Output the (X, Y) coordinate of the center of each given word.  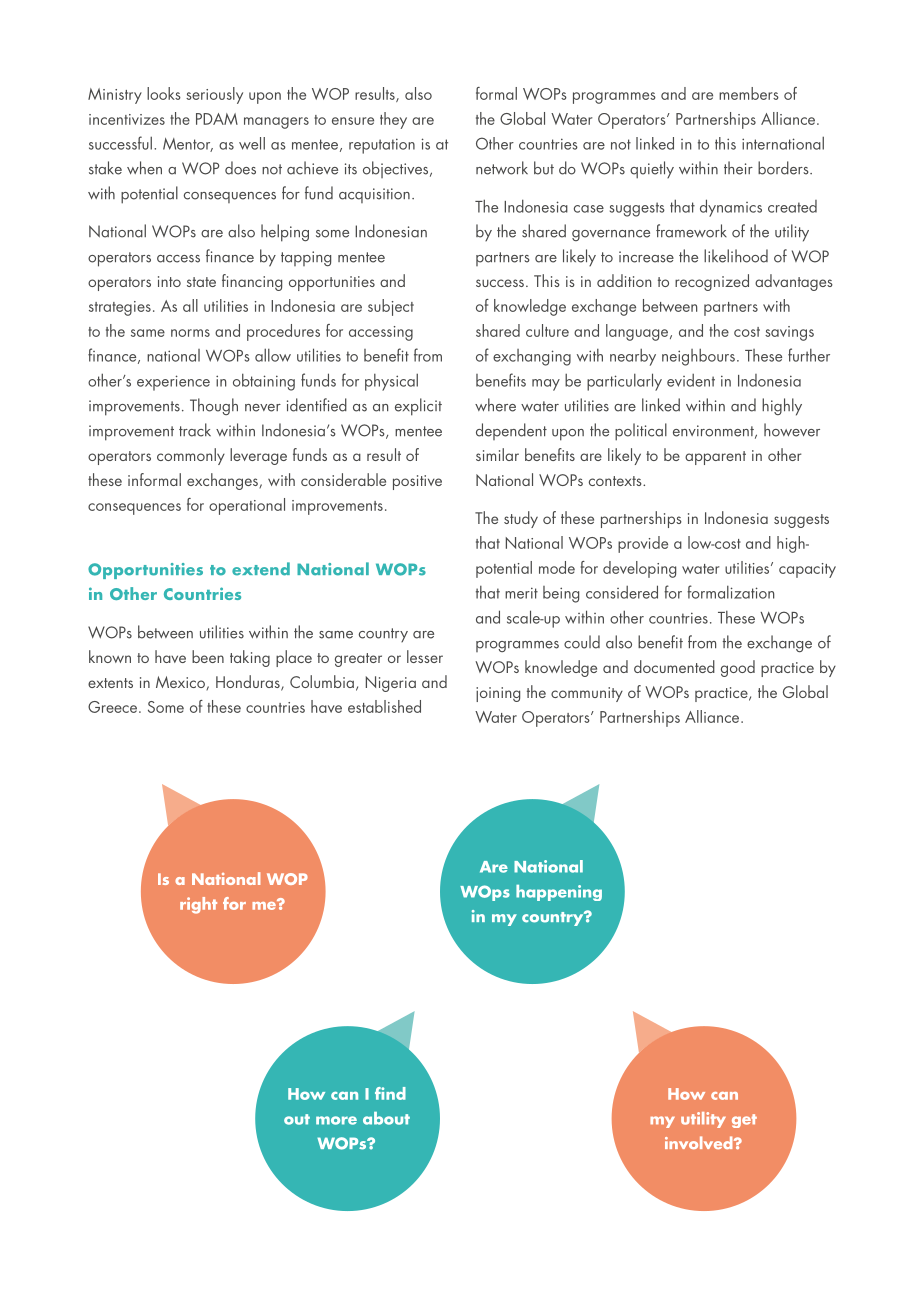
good (738, 668)
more (336, 1120)
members (749, 93)
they (393, 120)
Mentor (188, 145)
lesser (425, 656)
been (208, 656)
